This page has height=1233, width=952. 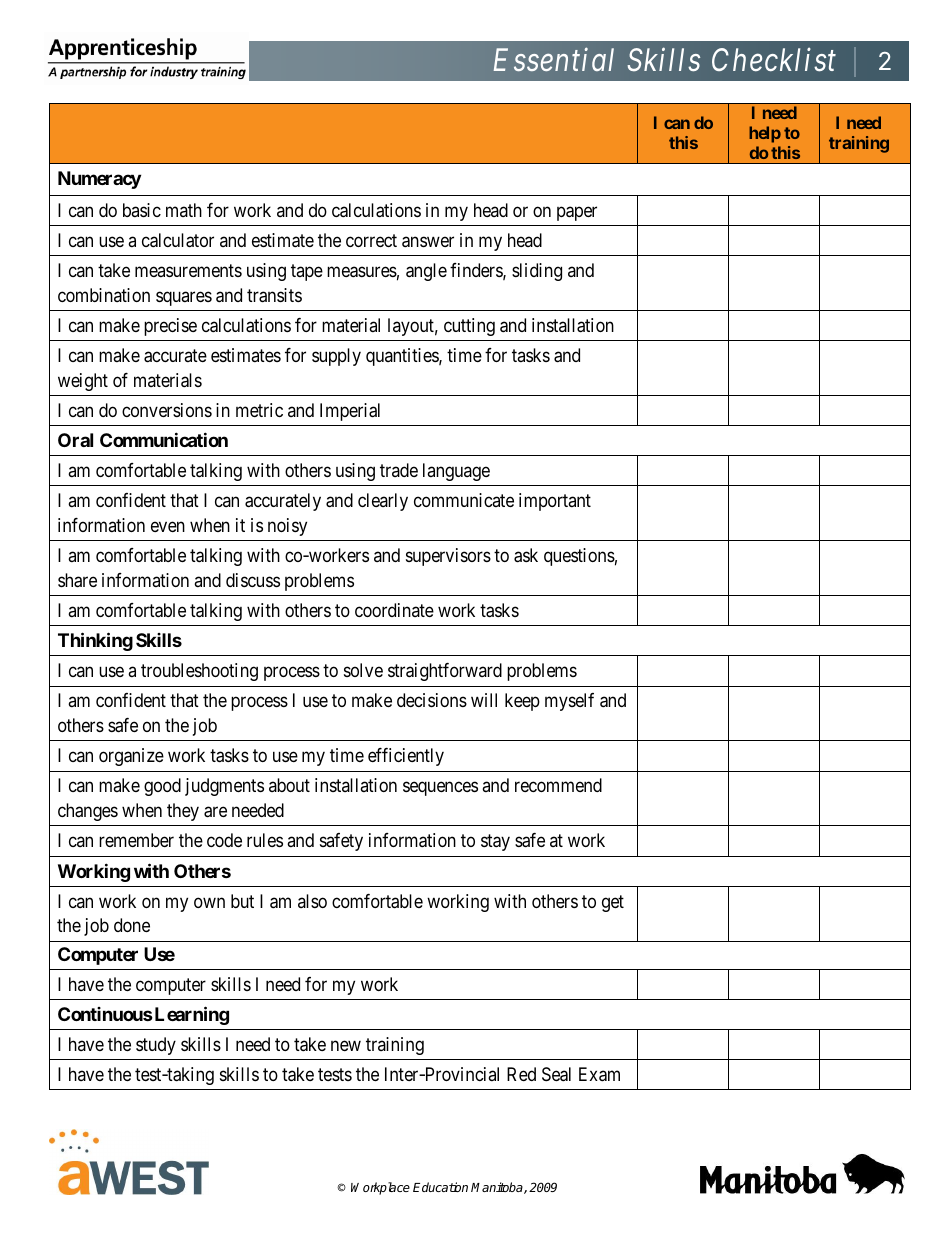 I want to click on study, so click(x=156, y=1046).
